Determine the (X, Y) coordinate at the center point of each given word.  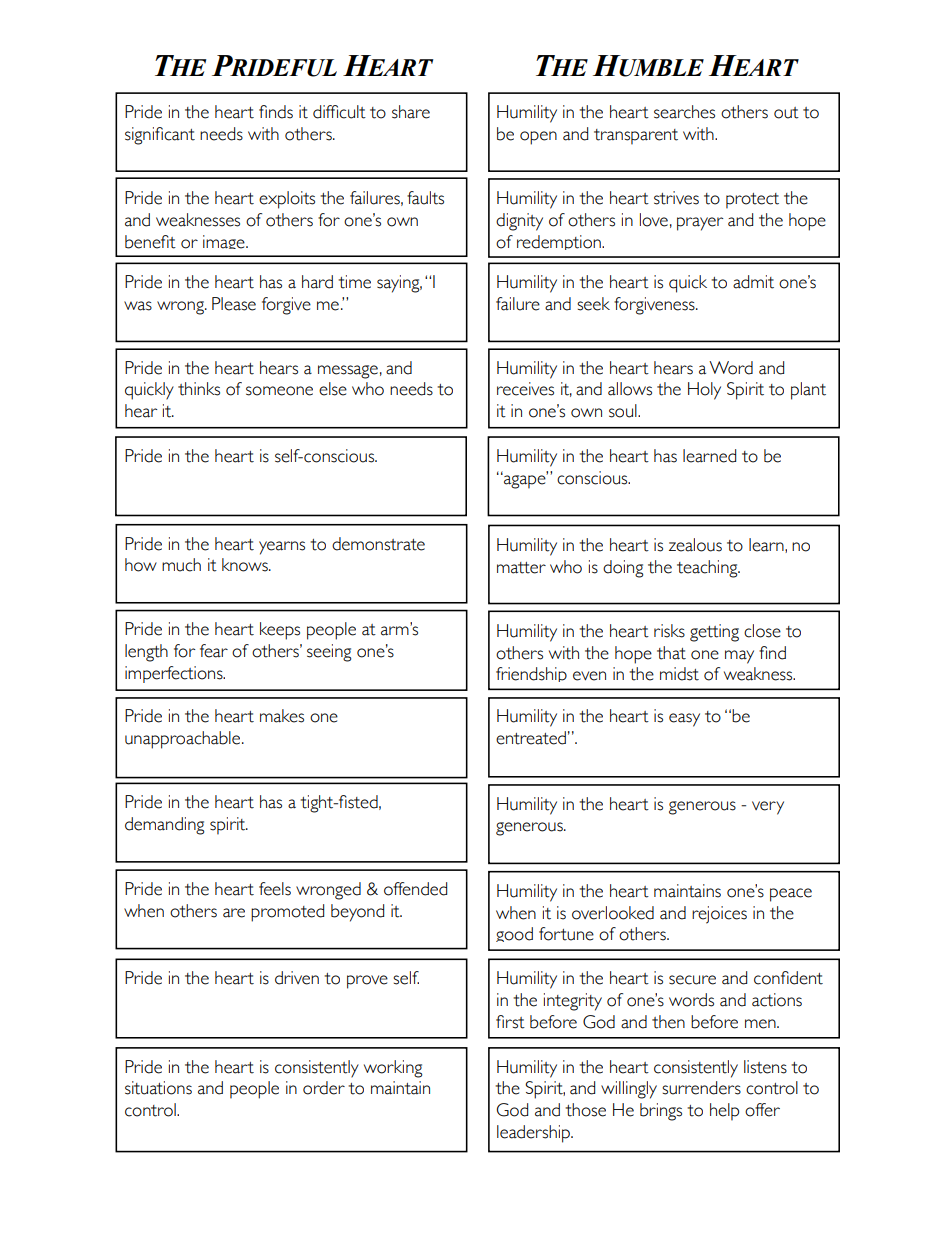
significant (160, 136)
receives (525, 389)
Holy (704, 391)
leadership (535, 1134)
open (538, 138)
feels (275, 889)
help (724, 1112)
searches (684, 112)
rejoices (719, 915)
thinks (199, 389)
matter (521, 568)
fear (214, 651)
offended (415, 889)
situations (158, 1088)
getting (714, 633)
